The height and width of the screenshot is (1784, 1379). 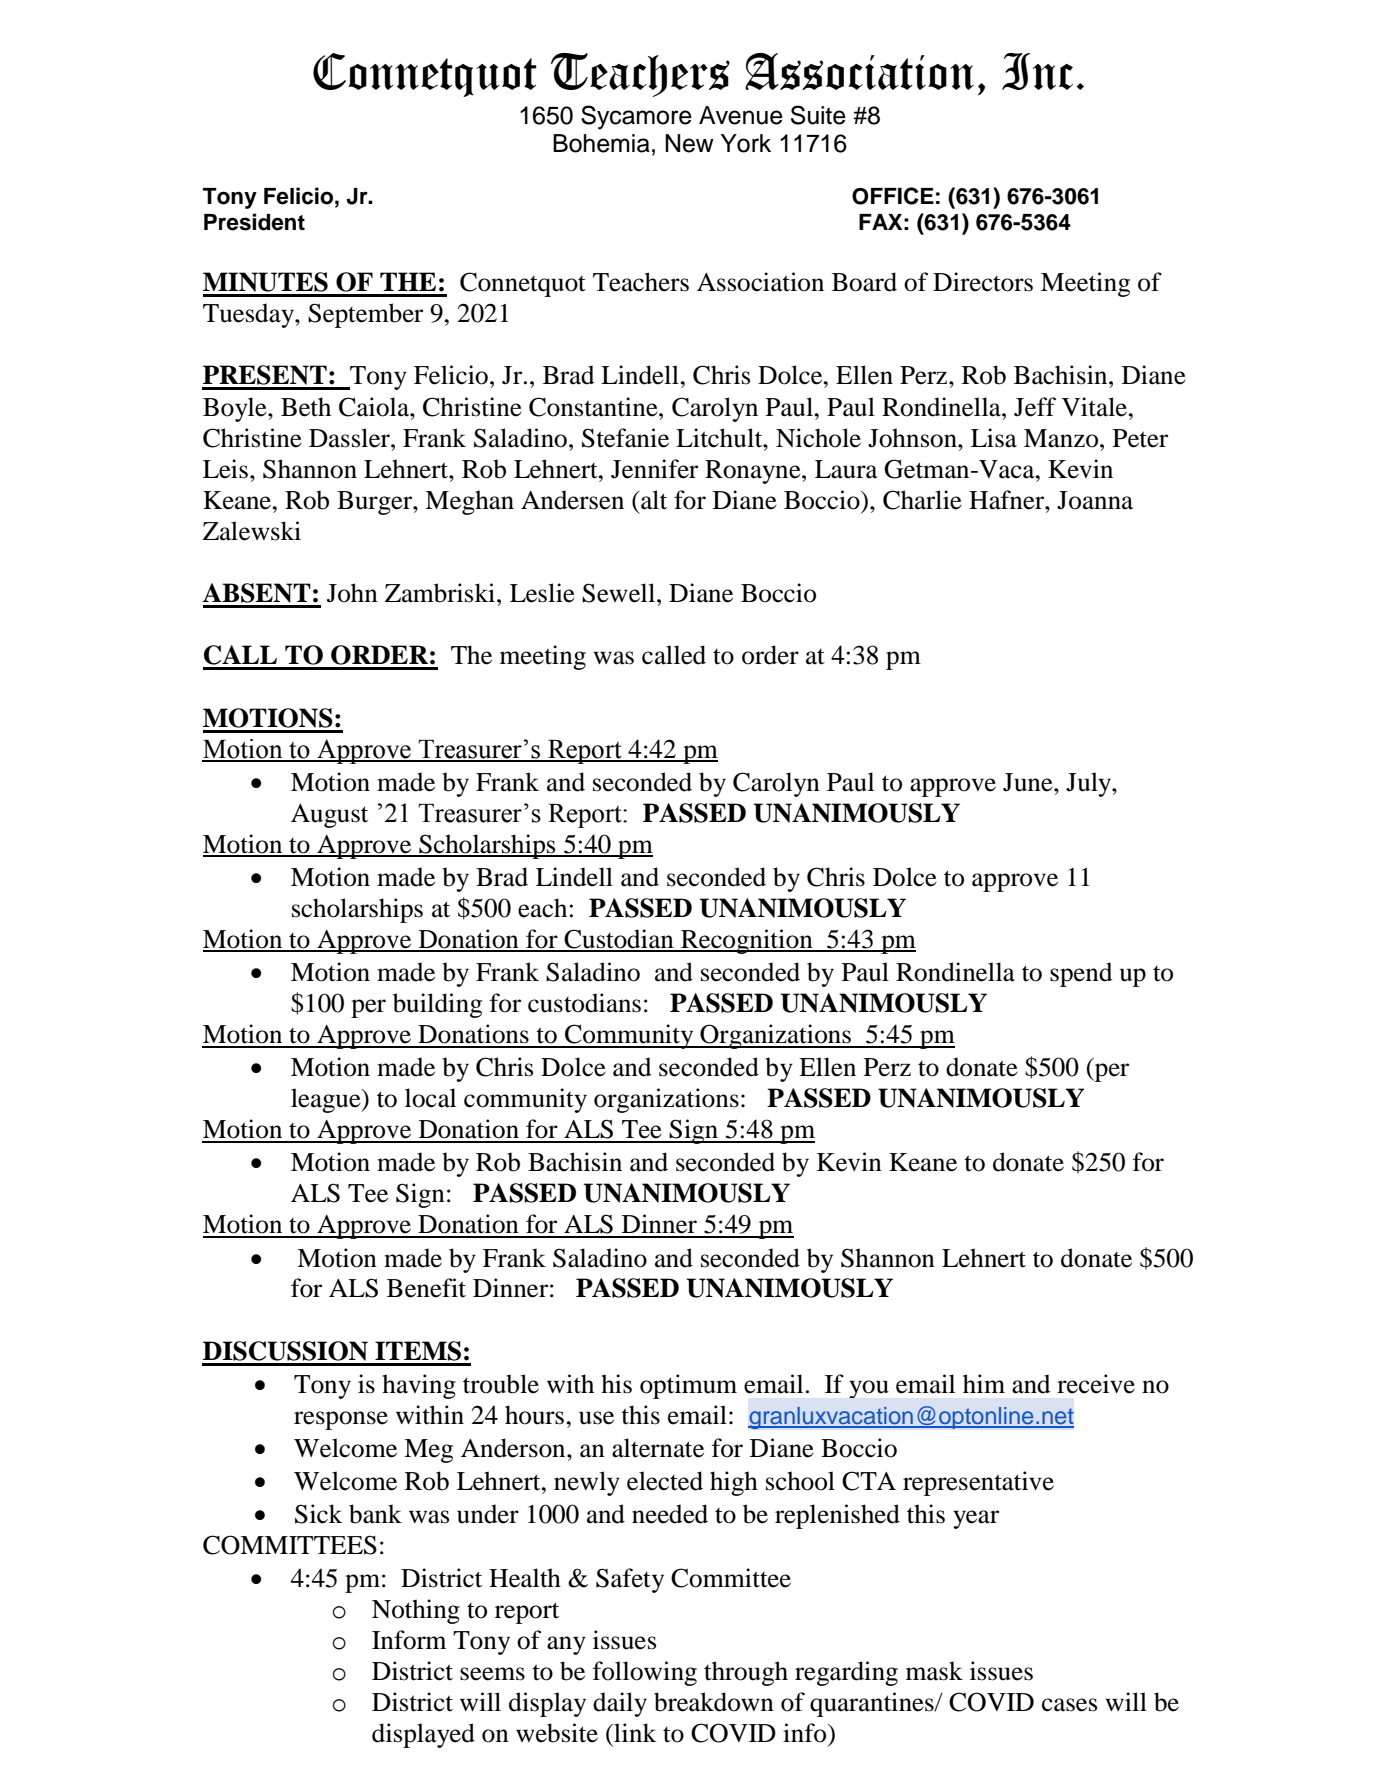 I want to click on Sycamore, so click(x=636, y=117).
